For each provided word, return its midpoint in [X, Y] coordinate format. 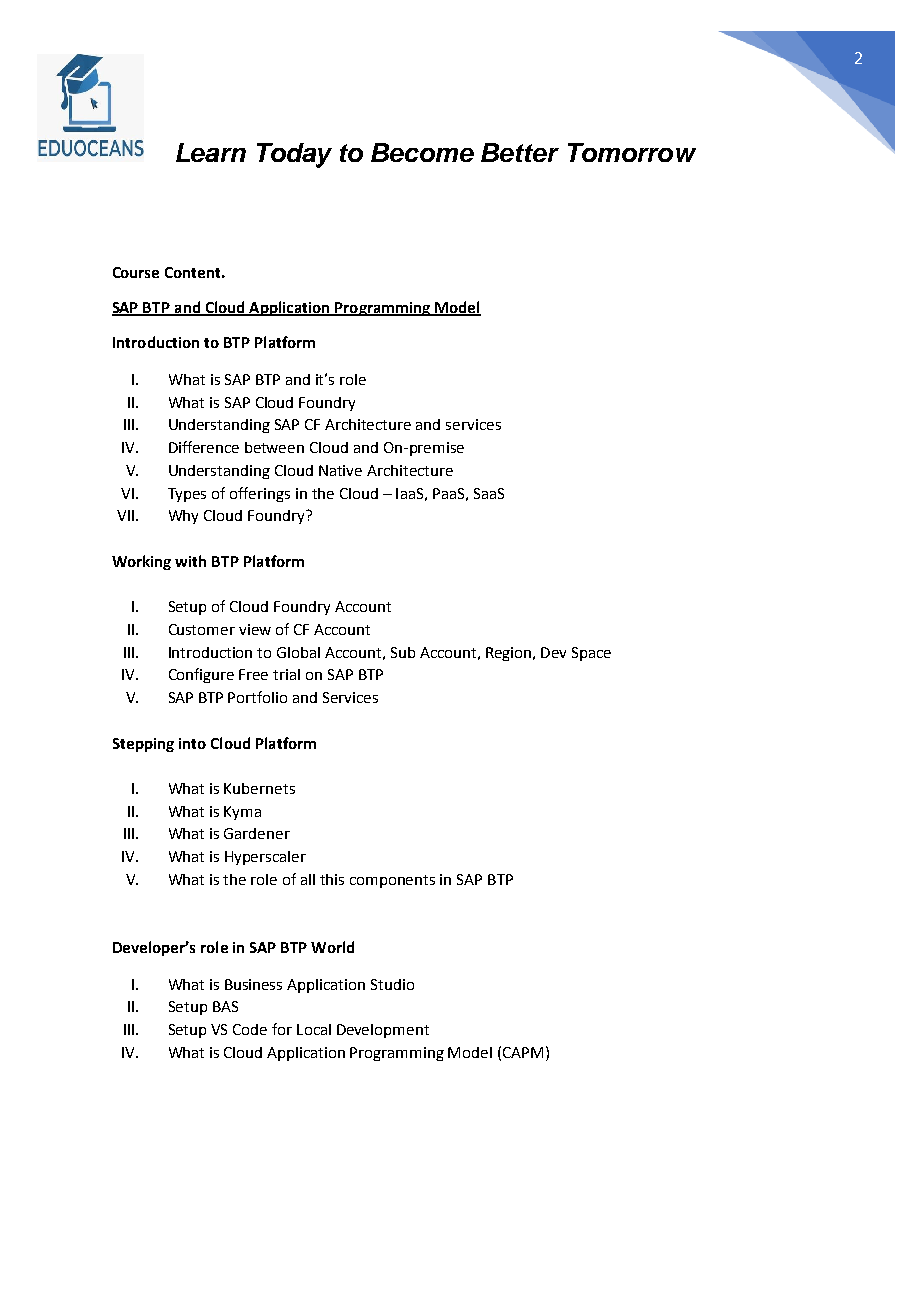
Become [422, 152]
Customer [202, 629]
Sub [403, 652]
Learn [211, 152]
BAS [225, 1006]
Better [520, 152]
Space [591, 654]
